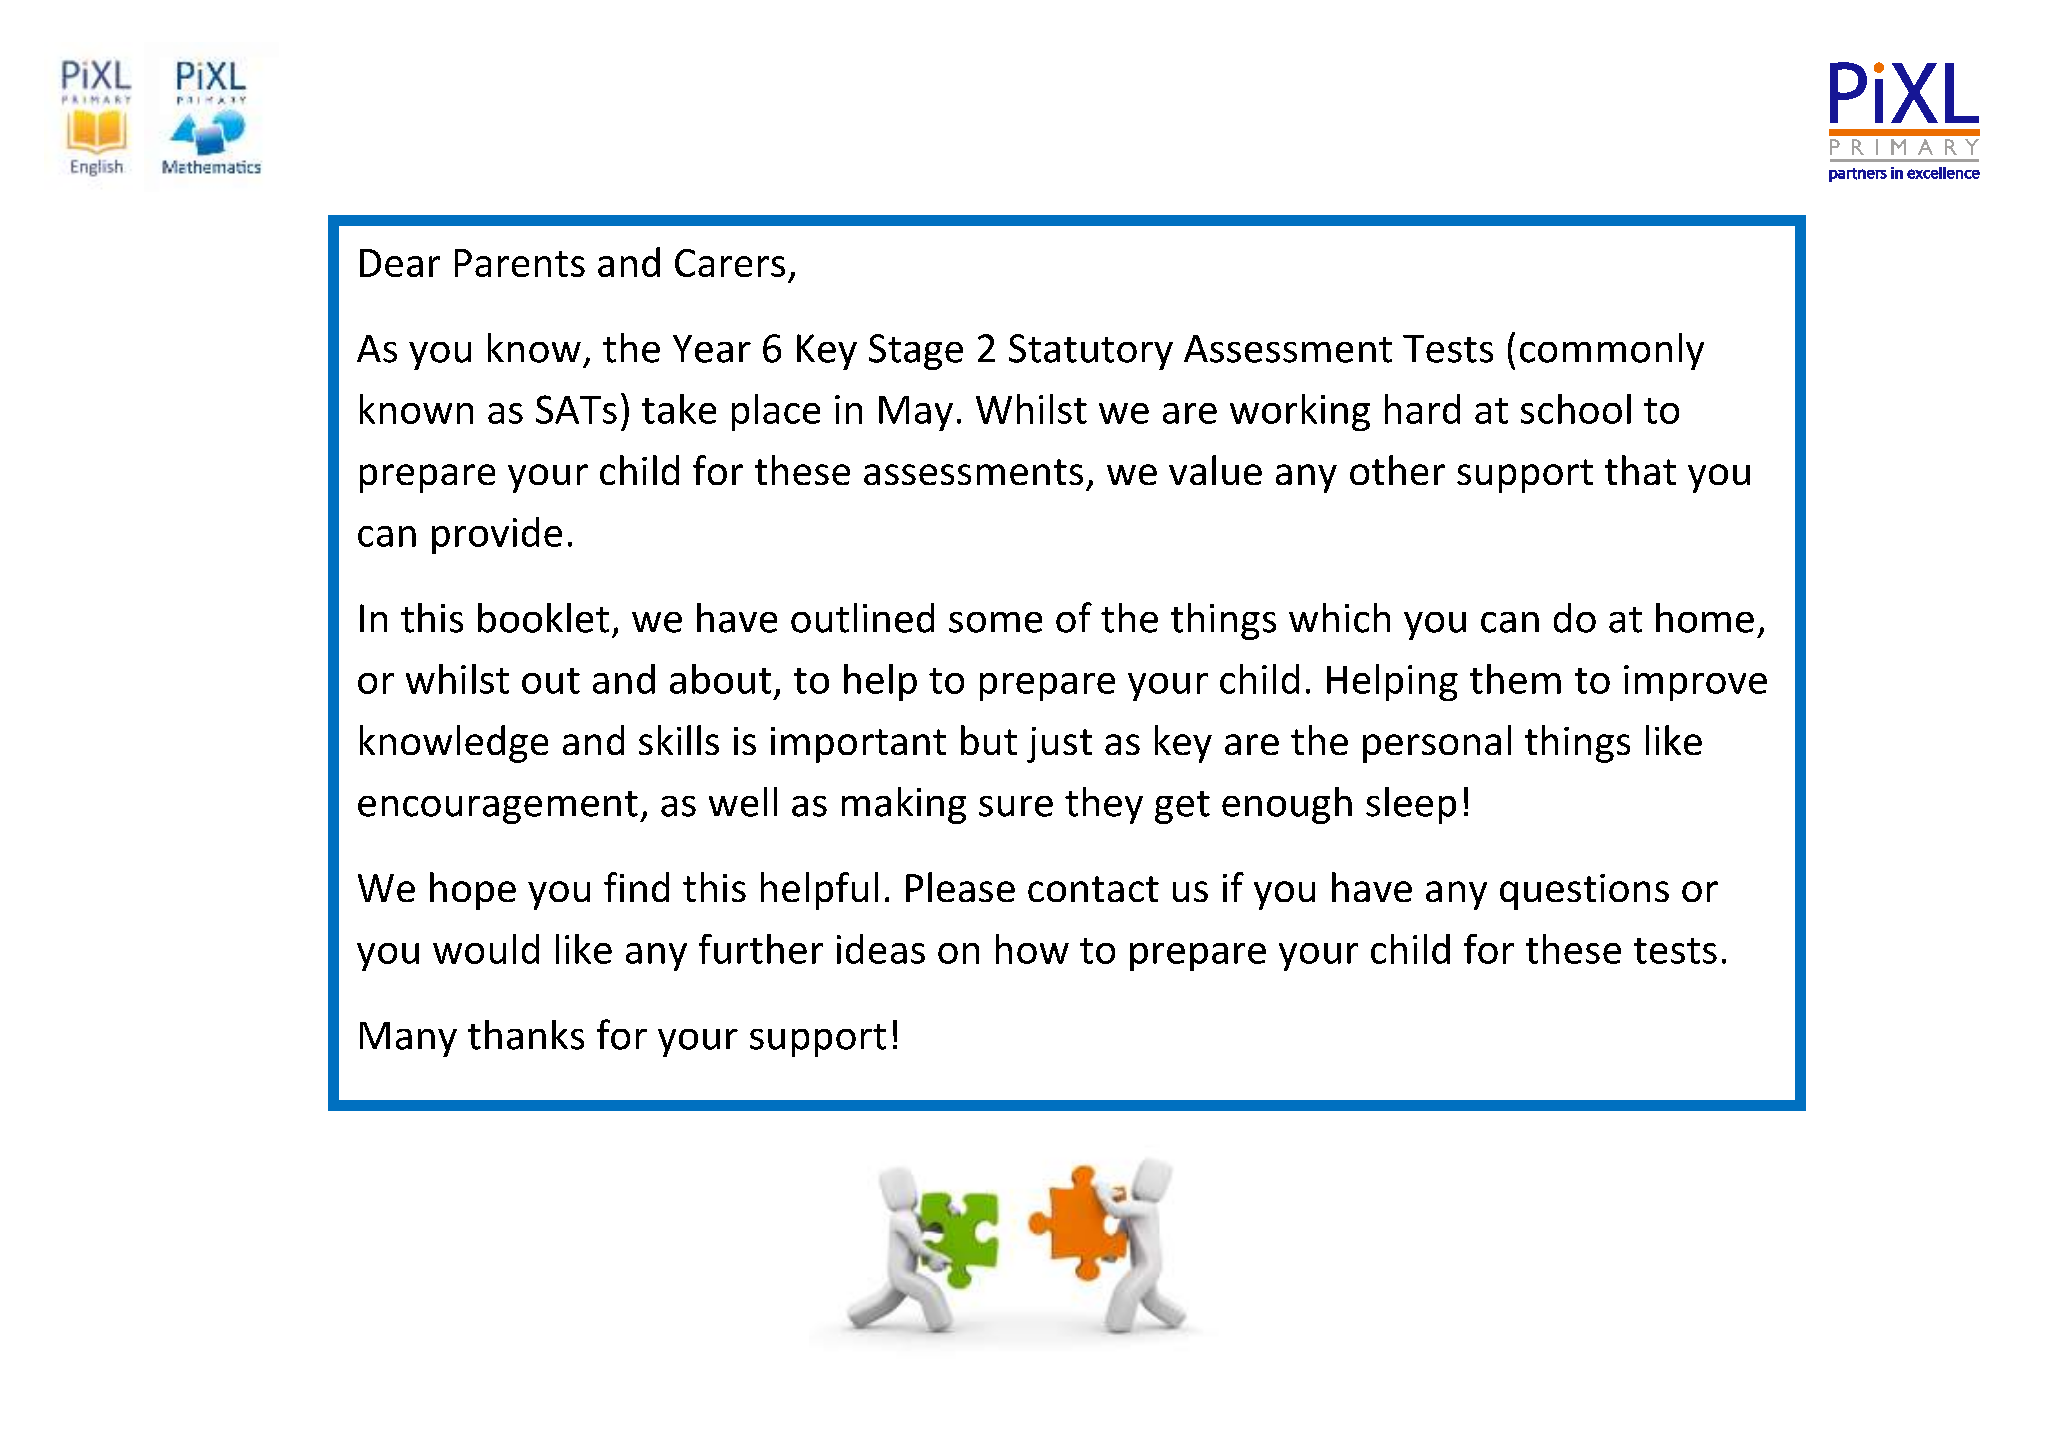 This screenshot has height=1445, width=2046. I want to click on them, so click(1515, 679).
